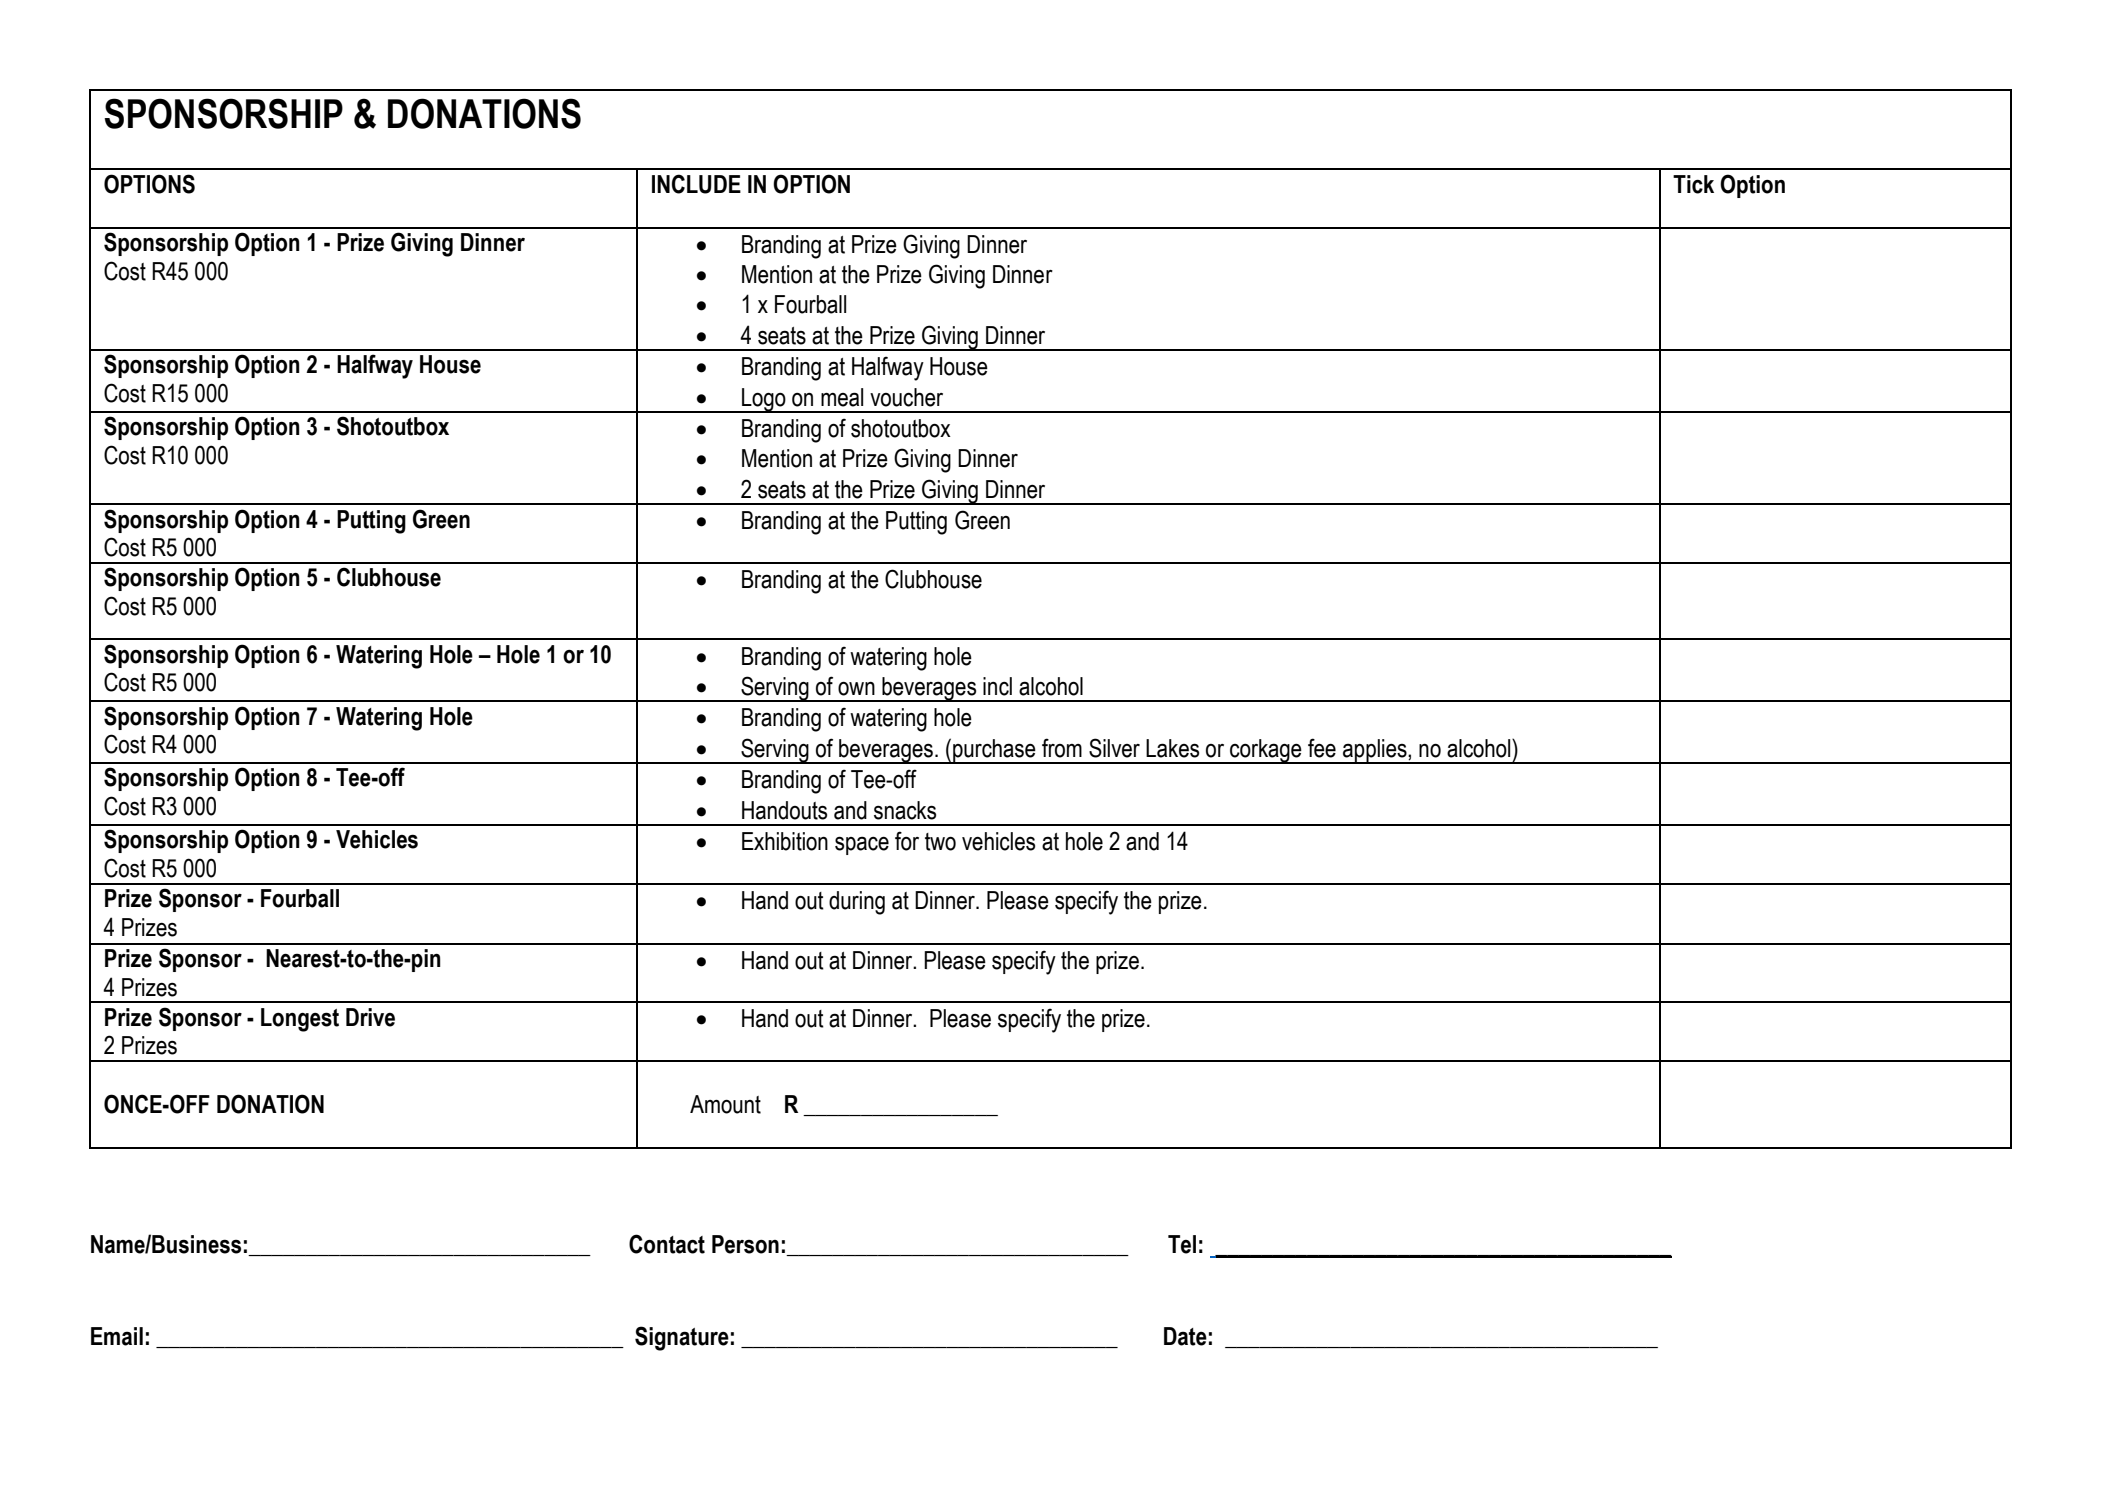 The width and height of the image is (2101, 1485). Describe the element at coordinates (856, 689) in the image. I see `own` at that location.
